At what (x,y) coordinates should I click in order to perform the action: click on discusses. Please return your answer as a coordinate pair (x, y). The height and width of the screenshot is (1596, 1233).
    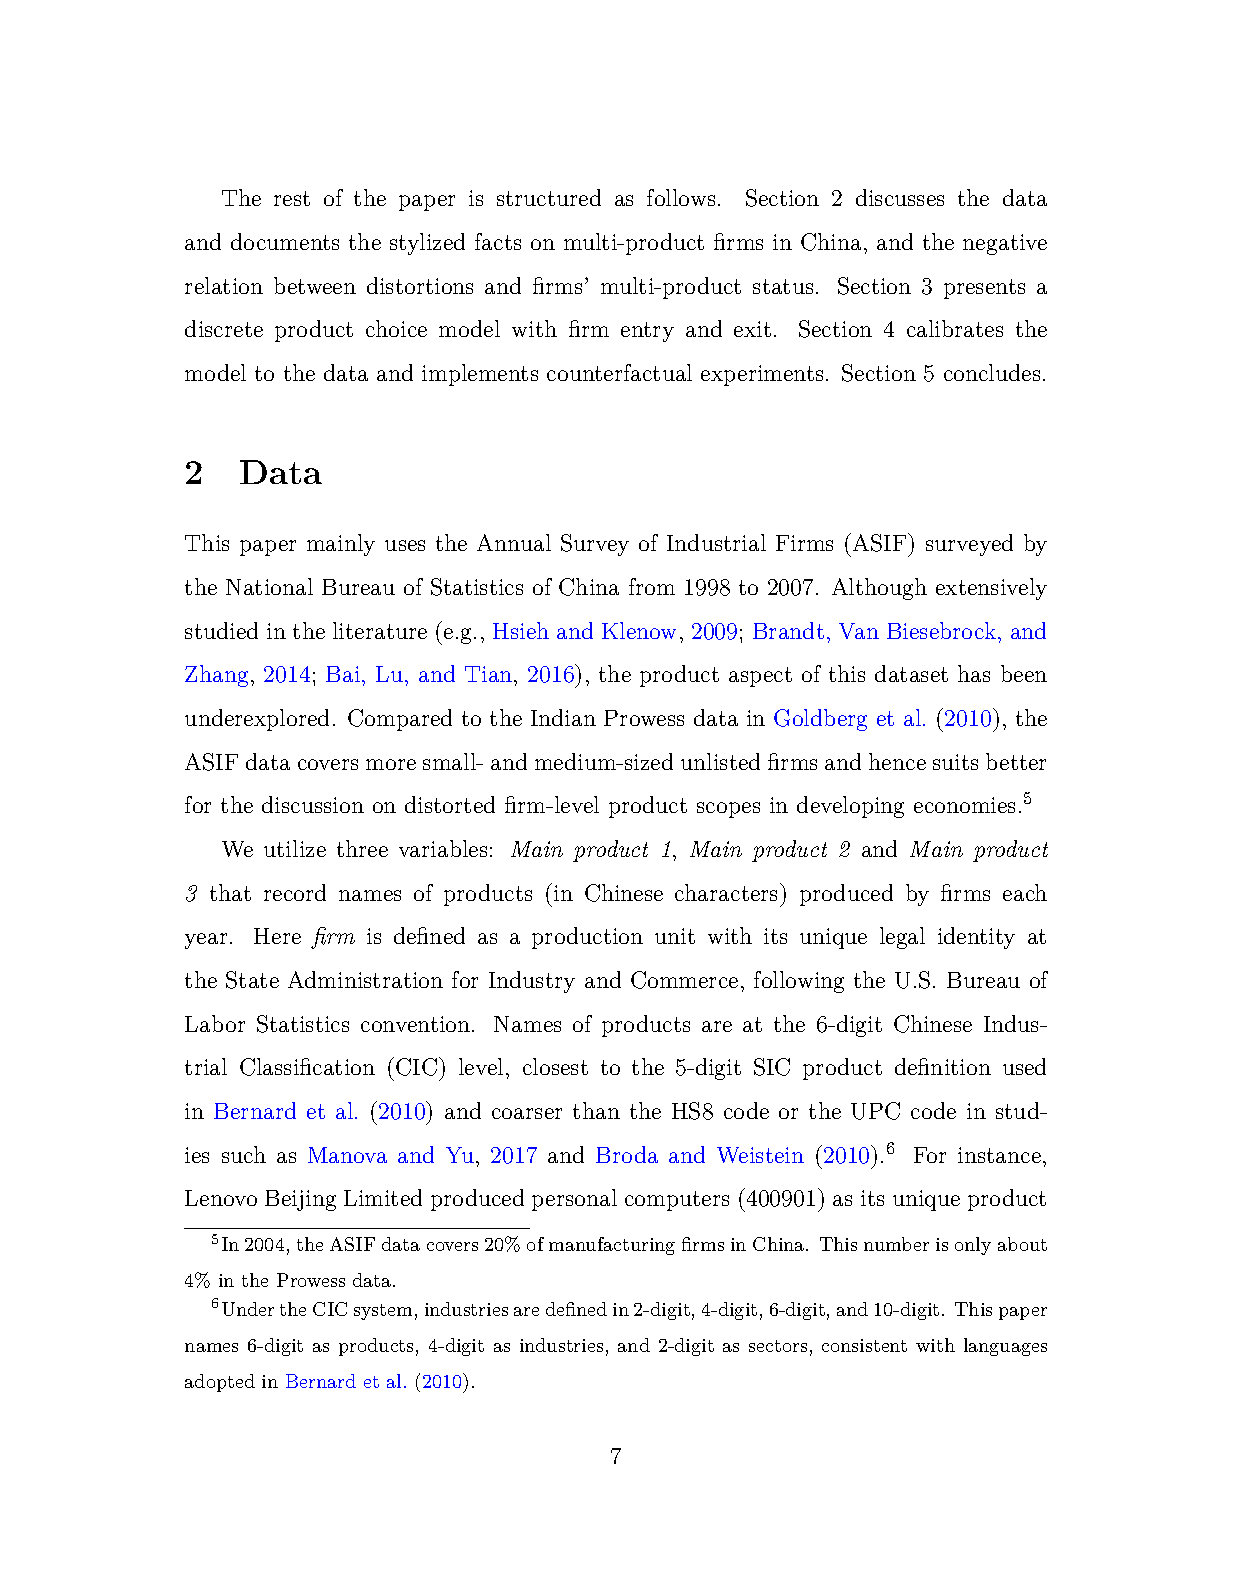
    Looking at the image, I should click on (900, 197).
